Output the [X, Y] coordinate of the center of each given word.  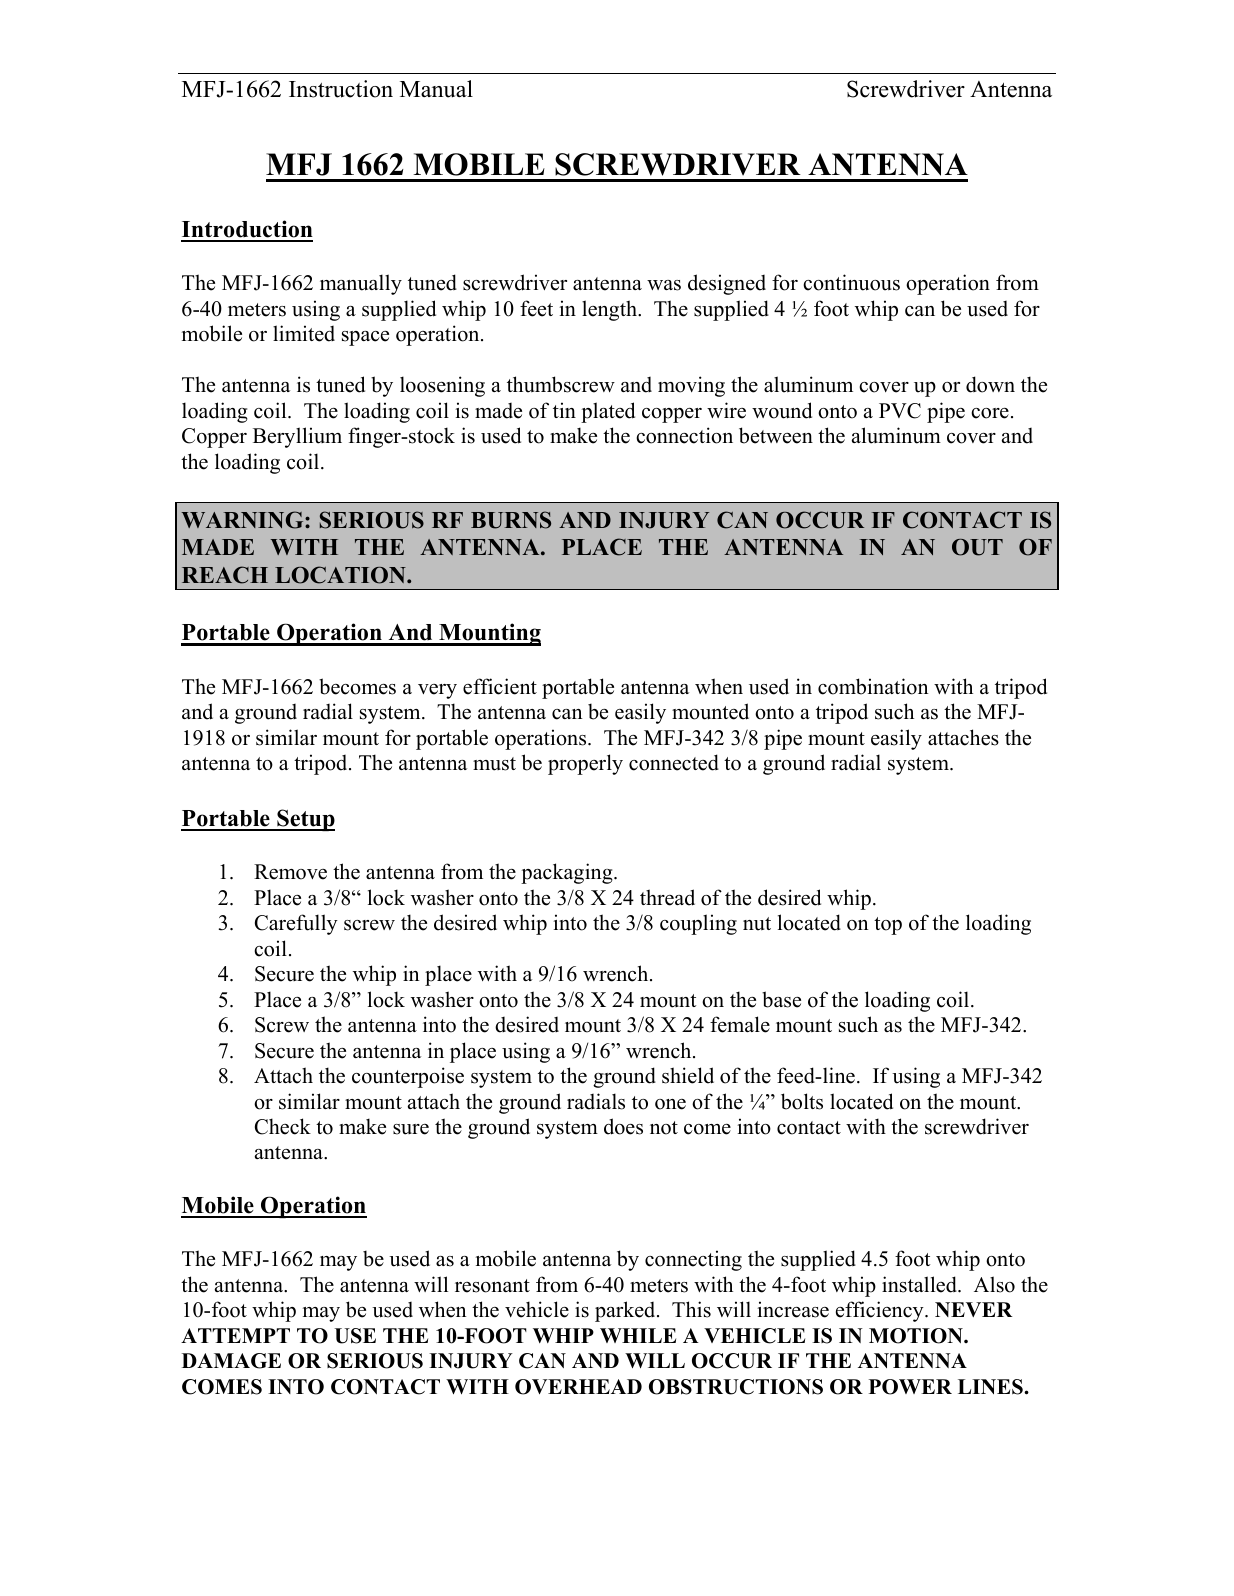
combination [873, 686]
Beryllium [297, 437]
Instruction [341, 89]
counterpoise [408, 1077]
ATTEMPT [235, 1335]
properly [585, 764]
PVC [900, 411]
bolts [802, 1101]
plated [608, 412]
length [610, 310]
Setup [305, 820]
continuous [851, 282]
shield [688, 1075]
